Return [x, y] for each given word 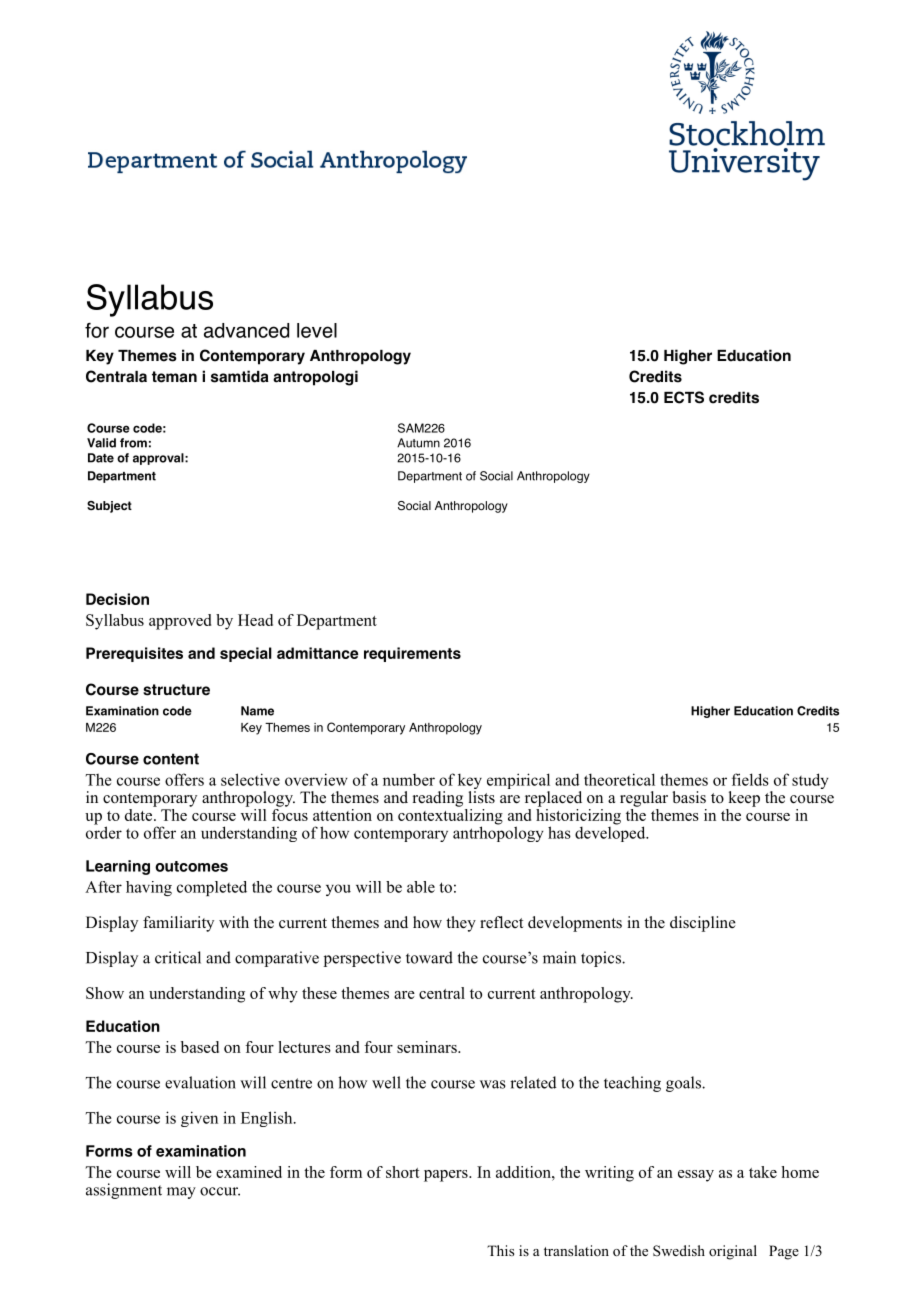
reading [438, 799]
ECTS [684, 397]
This [500, 1250]
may [181, 1193]
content [171, 759]
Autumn [418, 443]
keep [744, 799]
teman [174, 377]
